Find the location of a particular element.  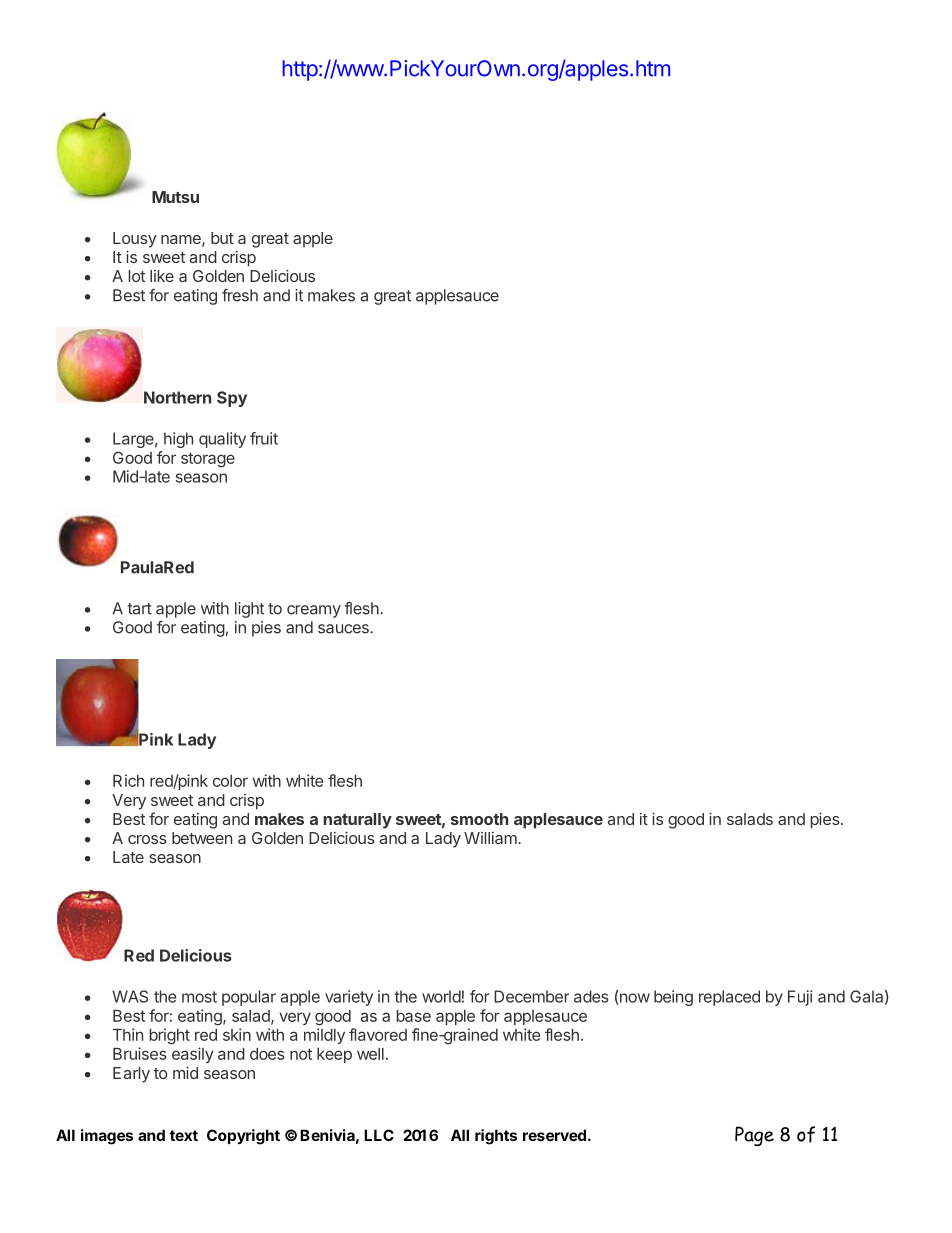

creamy is located at coordinates (314, 611).
